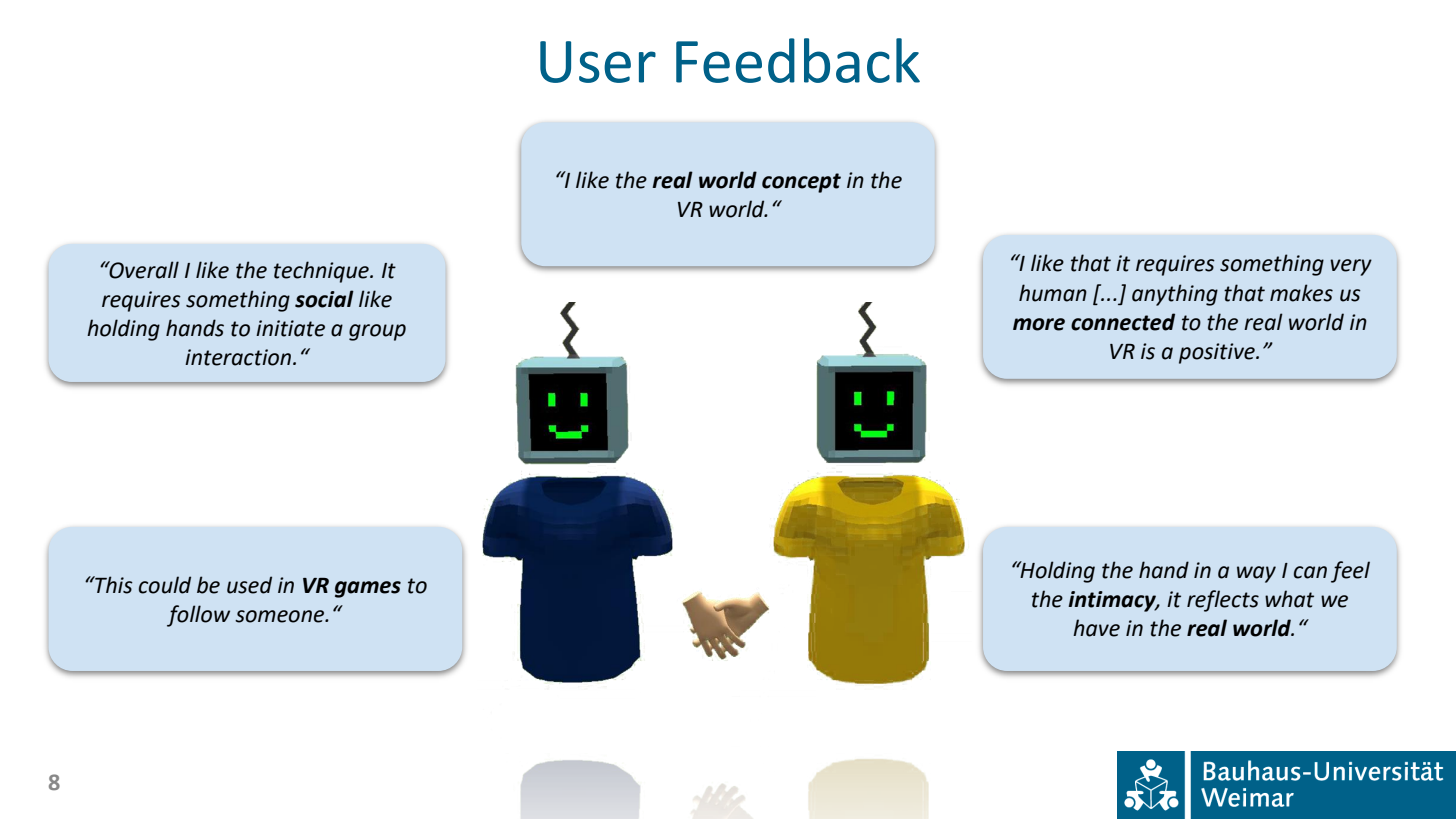 This screenshot has width=1456, height=819. What do you see at coordinates (239, 357) in the screenshot?
I see `interaction` at bounding box center [239, 357].
